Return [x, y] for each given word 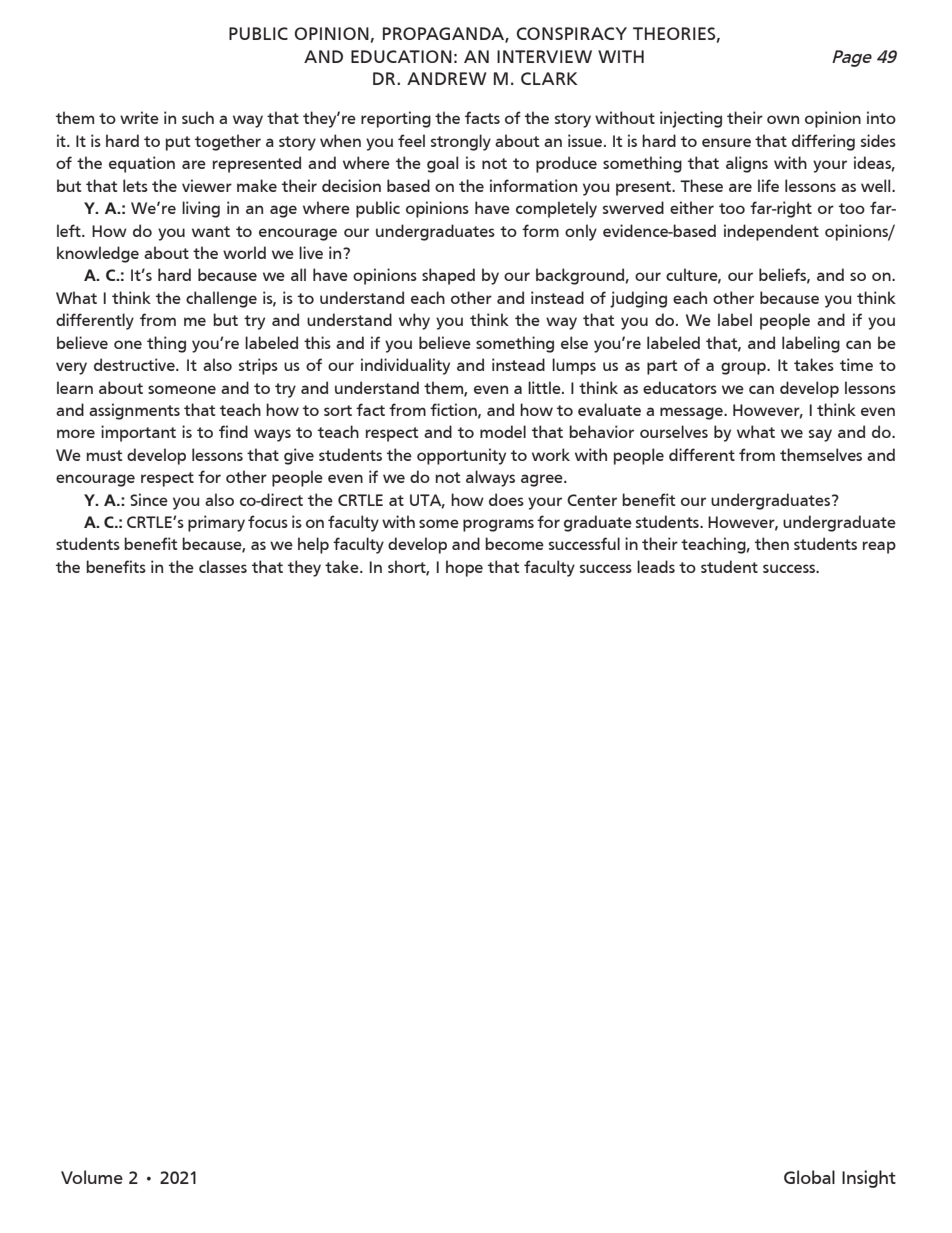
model [503, 431]
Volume [92, 1177]
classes [223, 566]
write [139, 117]
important [138, 433]
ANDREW [446, 78]
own [783, 119]
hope [464, 568]
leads [656, 566]
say [820, 435]
